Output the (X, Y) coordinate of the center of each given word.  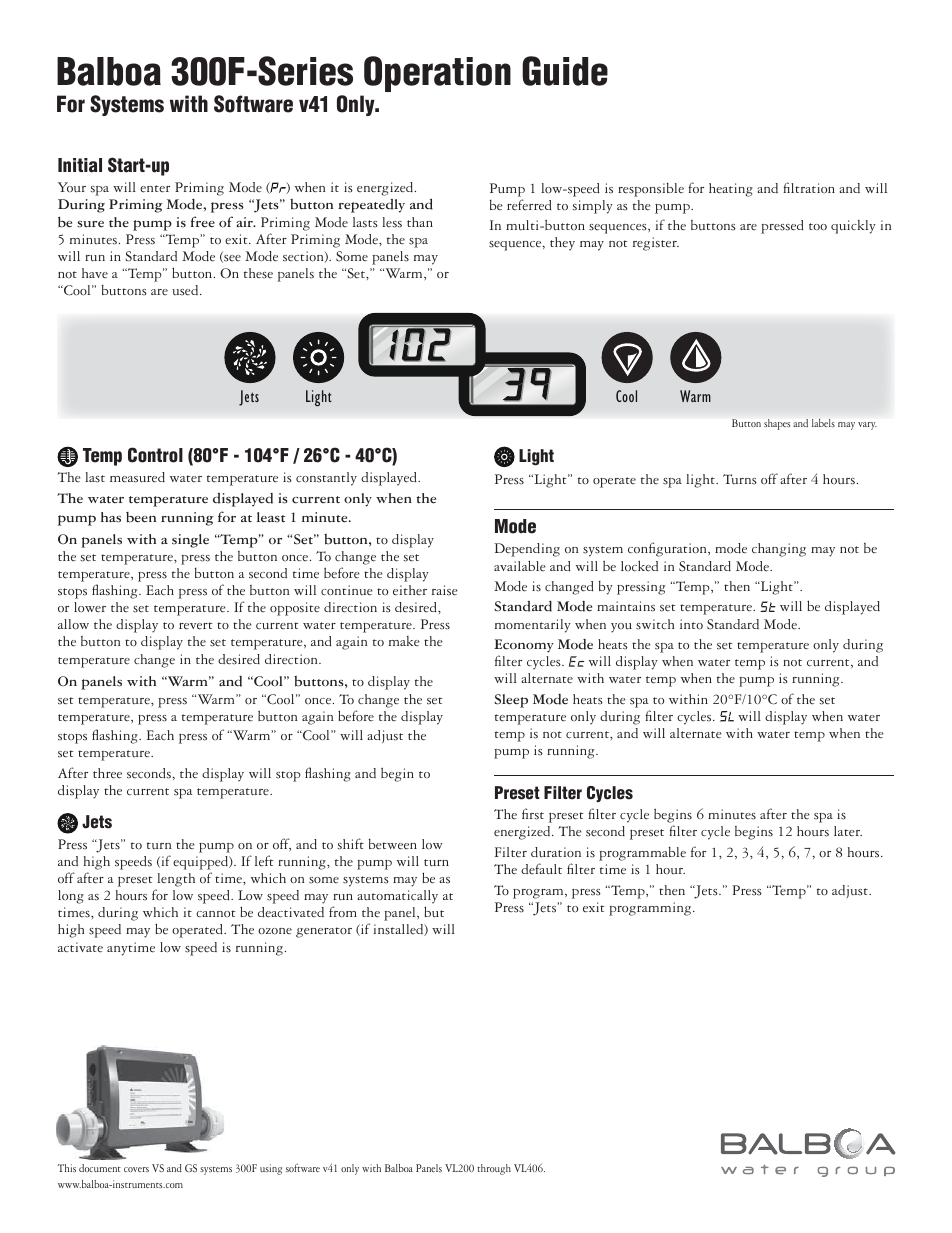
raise (445, 590)
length (176, 880)
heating (731, 190)
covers (136, 1169)
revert (196, 626)
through (494, 1169)
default (541, 869)
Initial (80, 165)
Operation (437, 74)
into (691, 624)
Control (155, 455)
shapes (777, 424)
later (848, 831)
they (562, 244)
